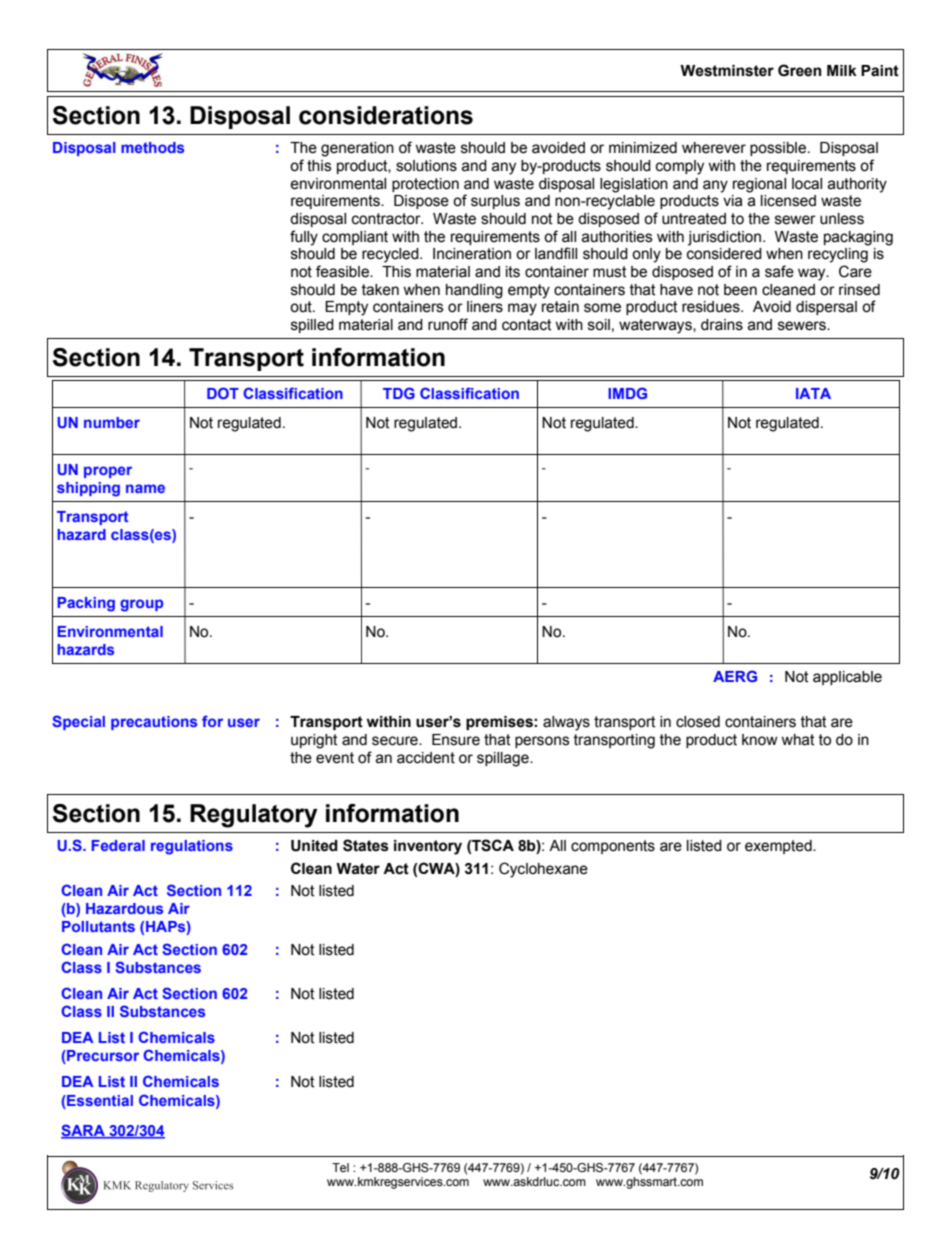 The image size is (952, 1233). I want to click on Green, so click(799, 70).
